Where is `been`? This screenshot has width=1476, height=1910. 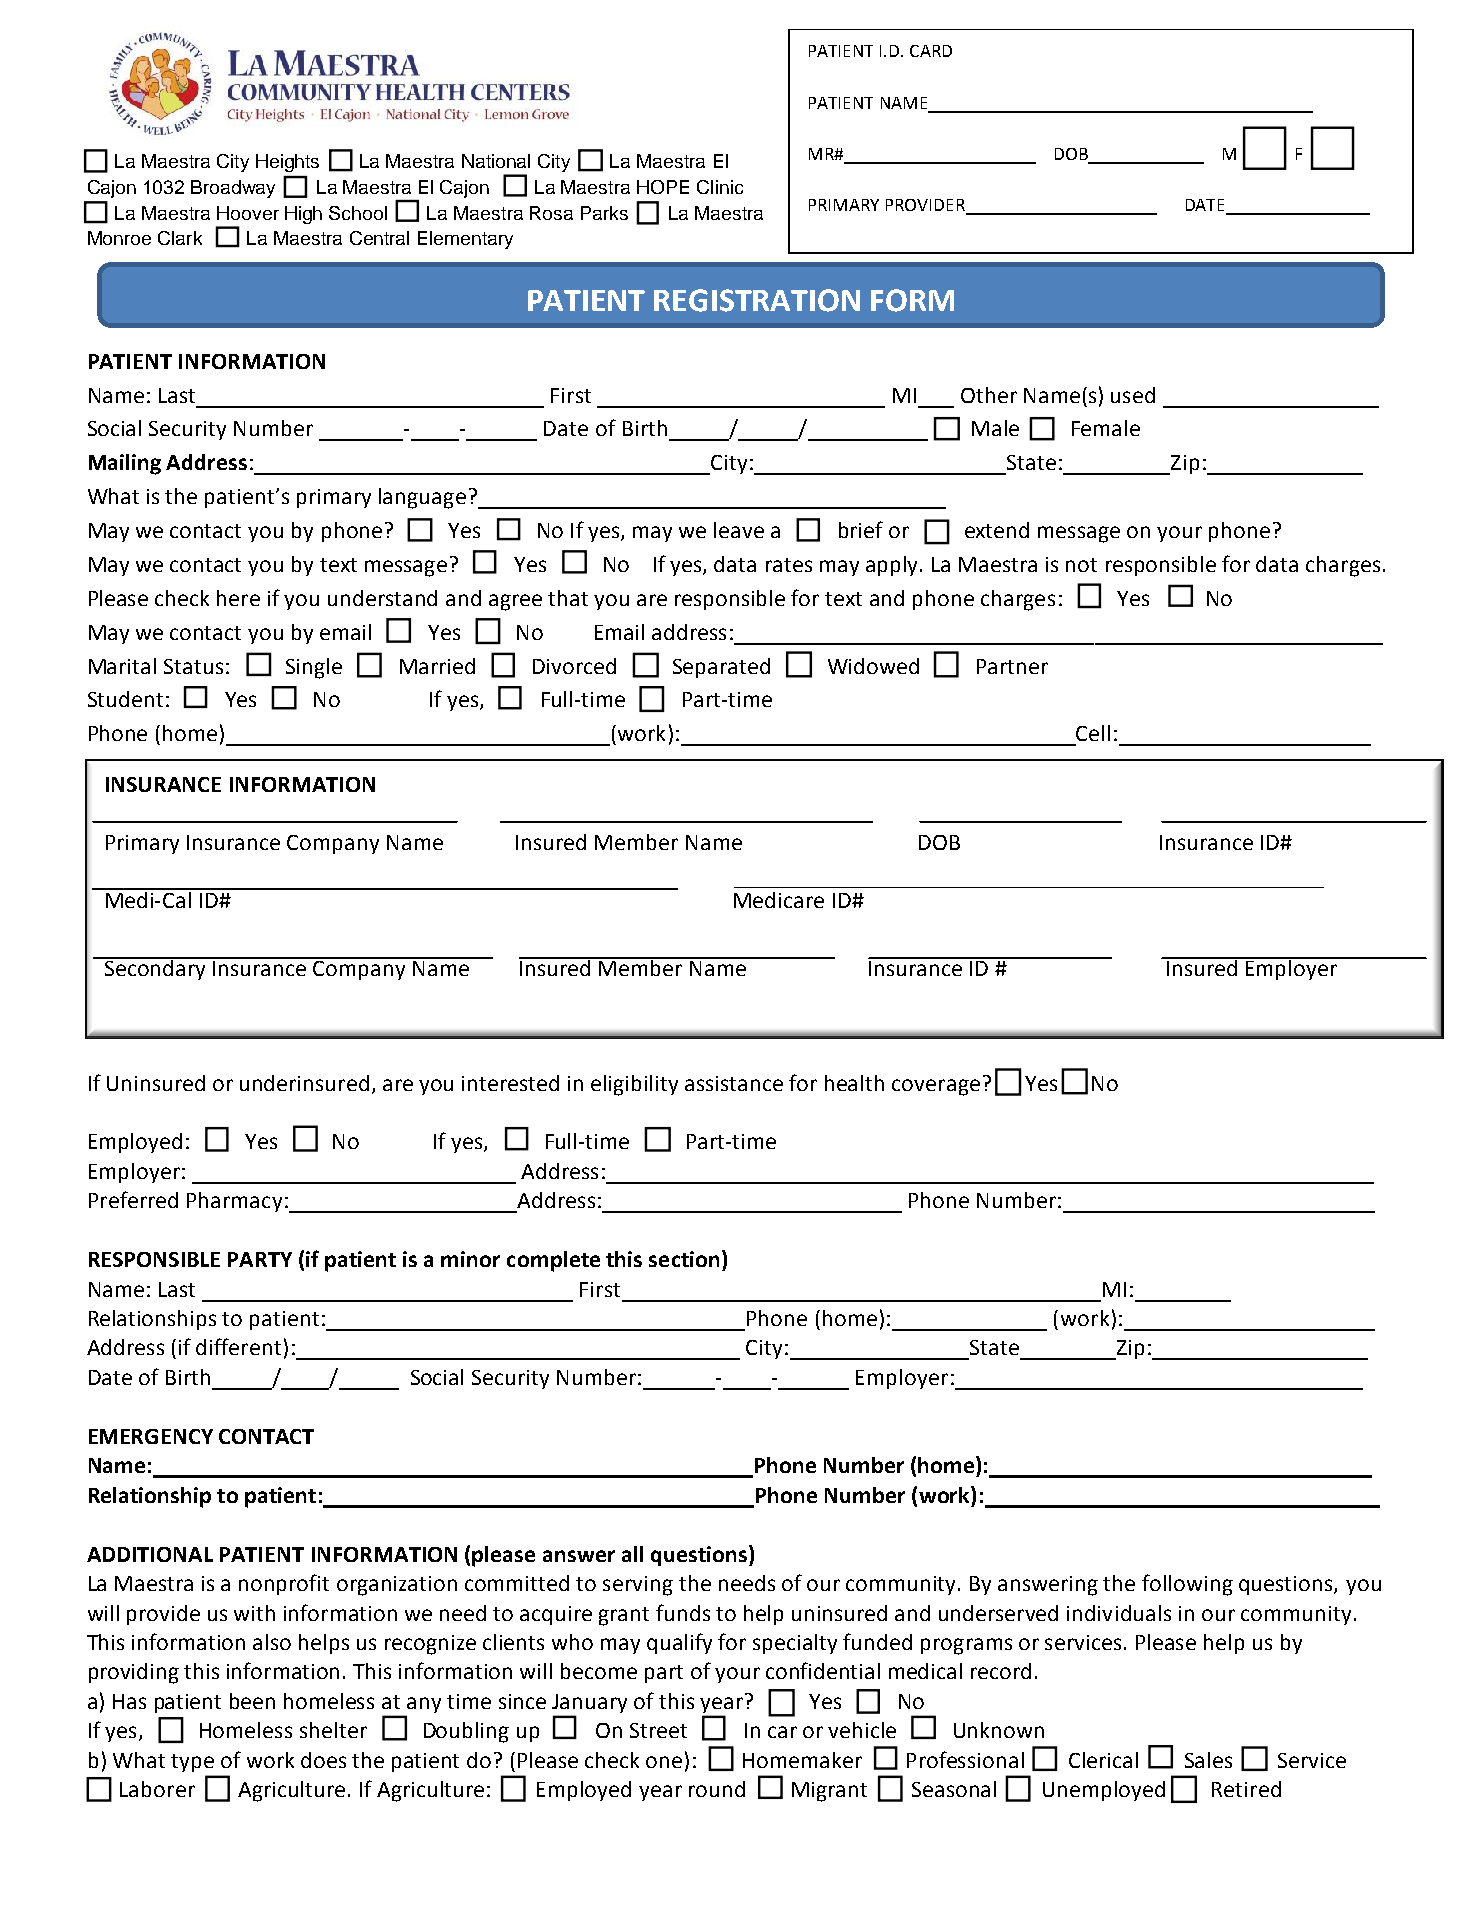
been is located at coordinates (252, 1701).
